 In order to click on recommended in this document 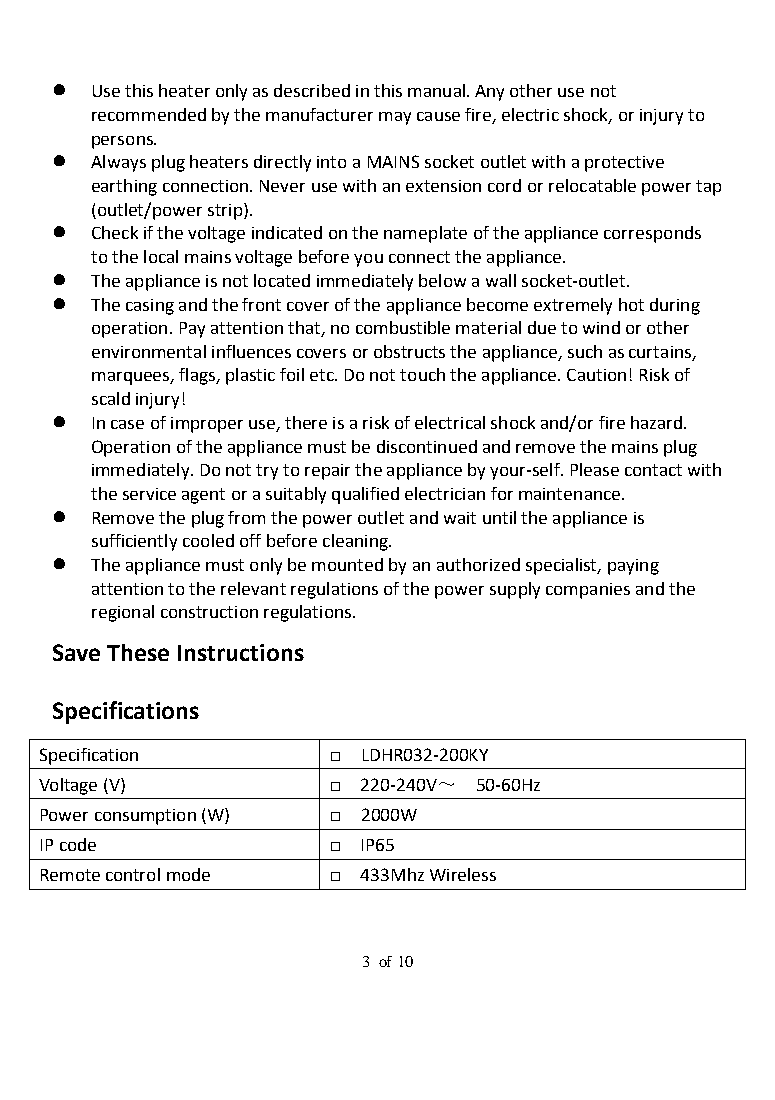, I will do `click(149, 114)`.
